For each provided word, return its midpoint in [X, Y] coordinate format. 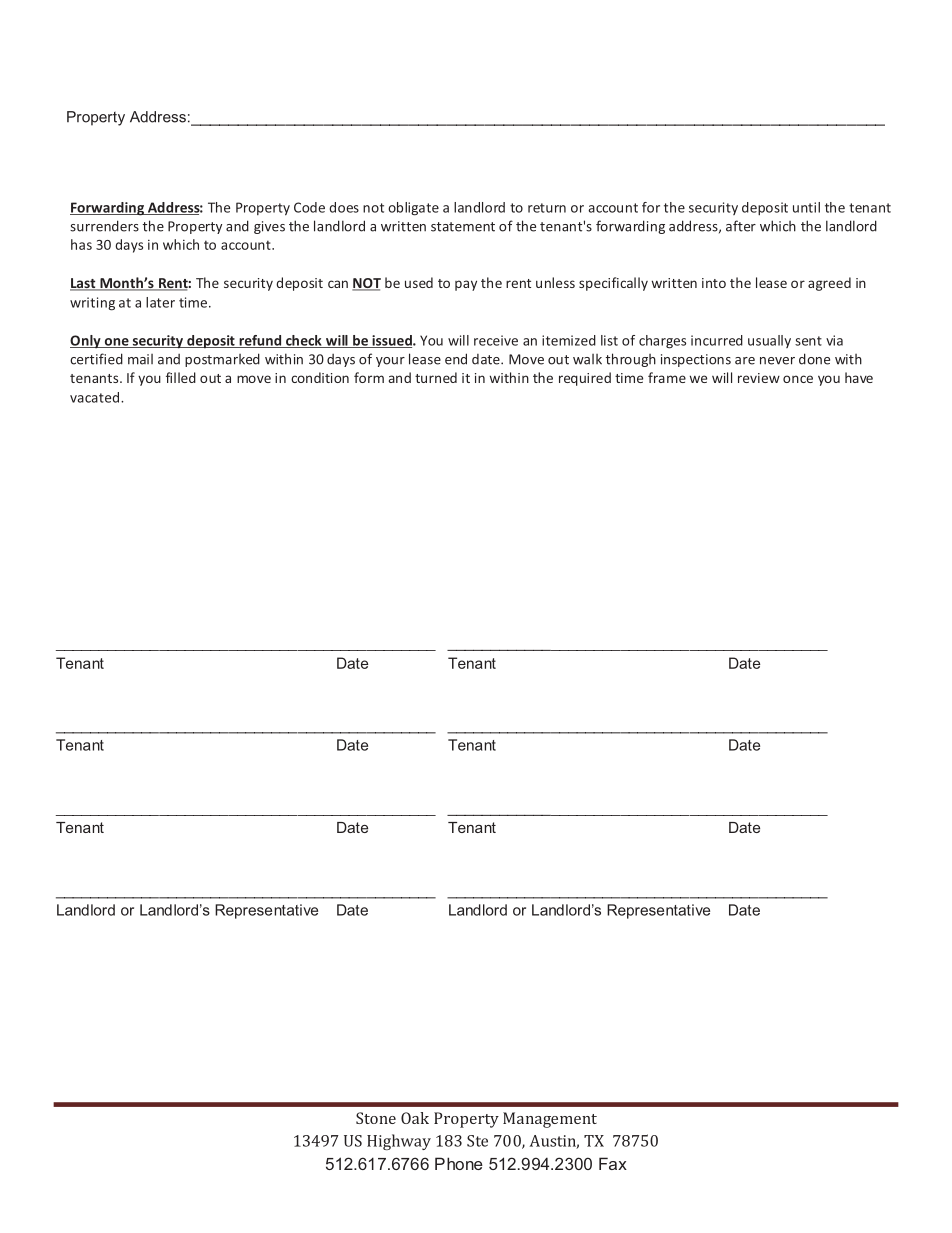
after [741, 226]
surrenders [104, 226]
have [859, 377]
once [798, 379]
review [759, 378]
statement [463, 227]
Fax [613, 1163]
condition [320, 377]
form [369, 377]
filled [181, 377]
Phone [459, 1163]
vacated [96, 397]
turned [436, 377]
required [585, 379]
